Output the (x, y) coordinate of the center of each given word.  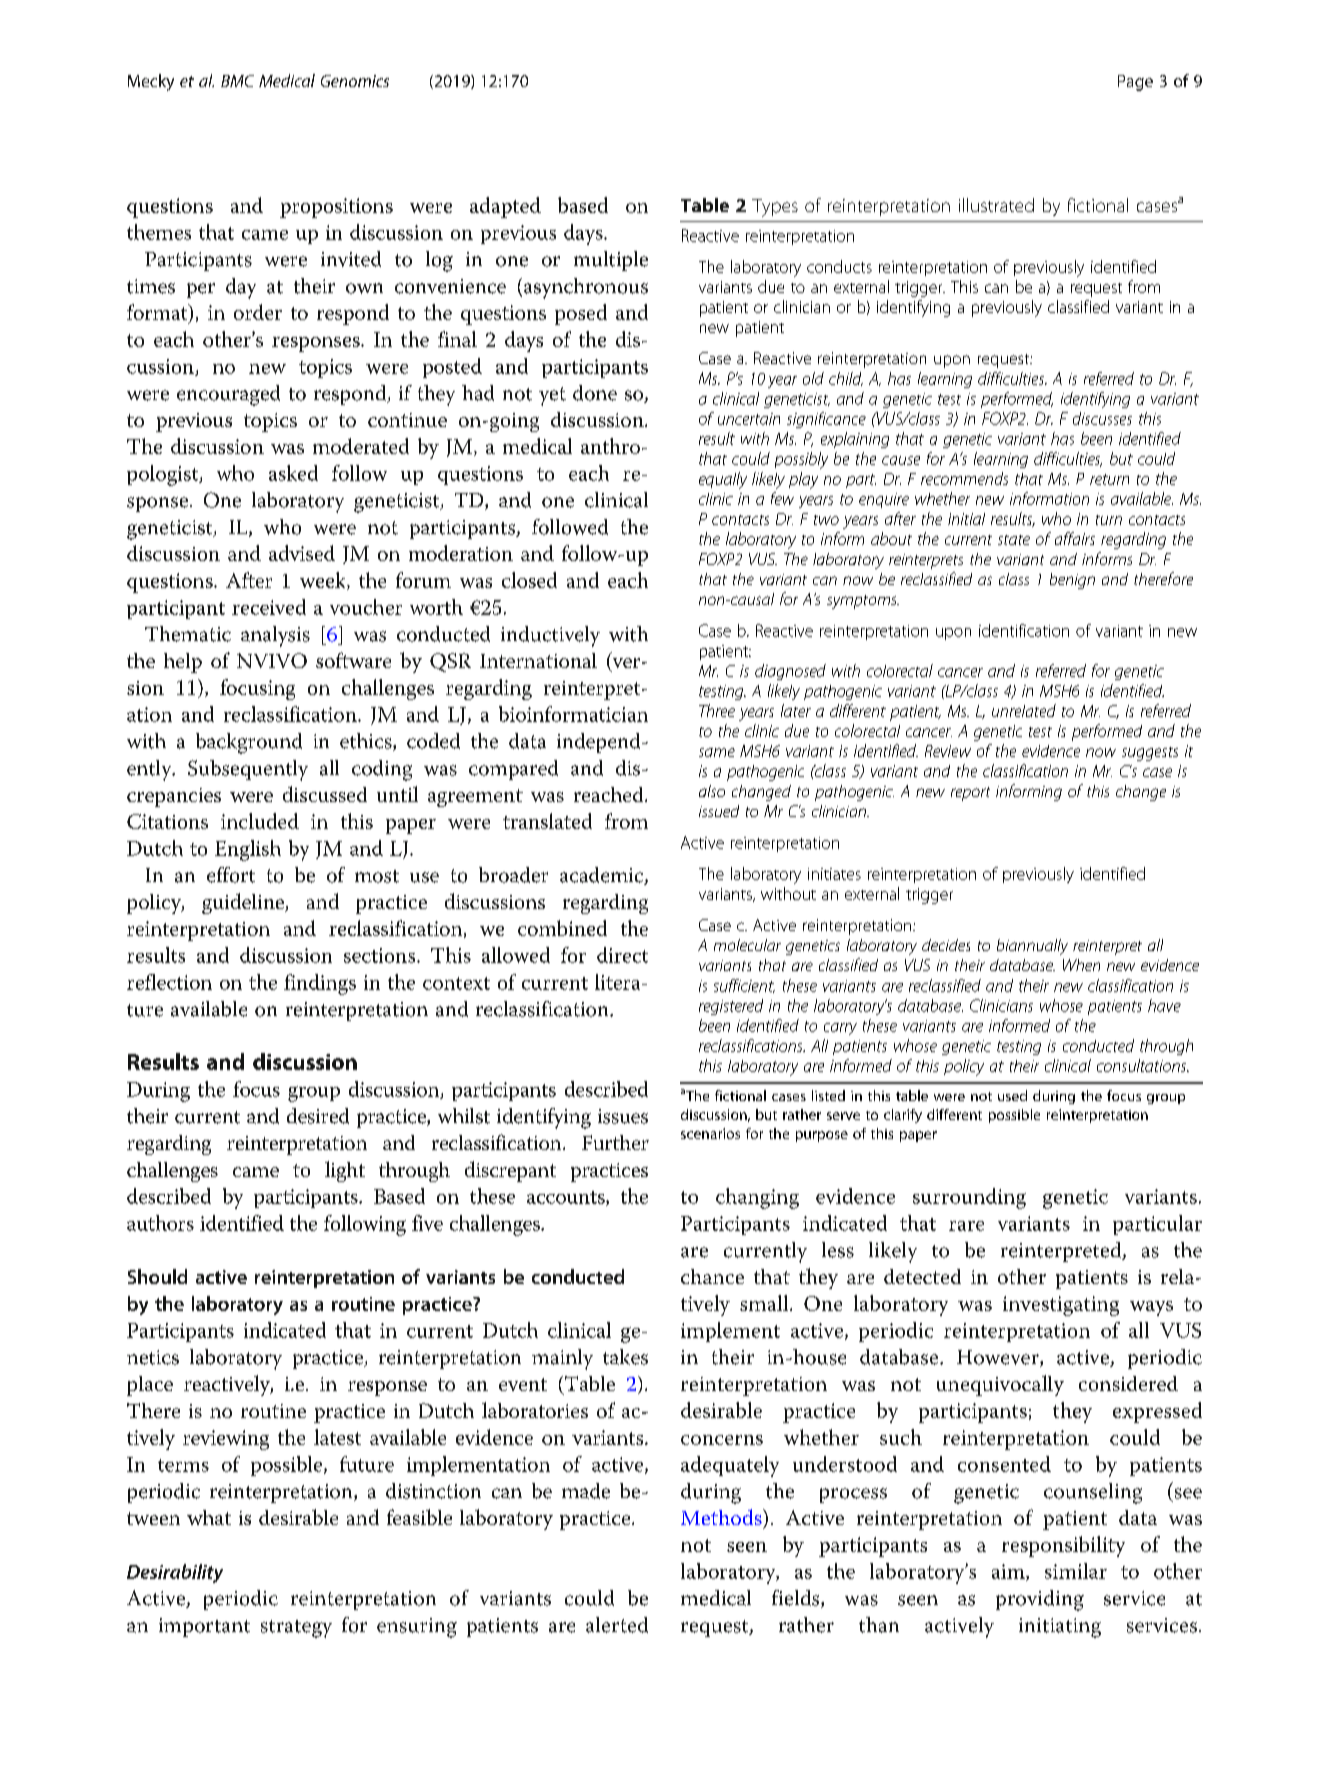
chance (712, 1276)
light (345, 1171)
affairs (1075, 538)
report (970, 794)
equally (723, 480)
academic (603, 876)
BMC (237, 81)
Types (775, 208)
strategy (296, 1629)
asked (293, 473)
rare (966, 1226)
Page (1135, 83)
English (248, 850)
